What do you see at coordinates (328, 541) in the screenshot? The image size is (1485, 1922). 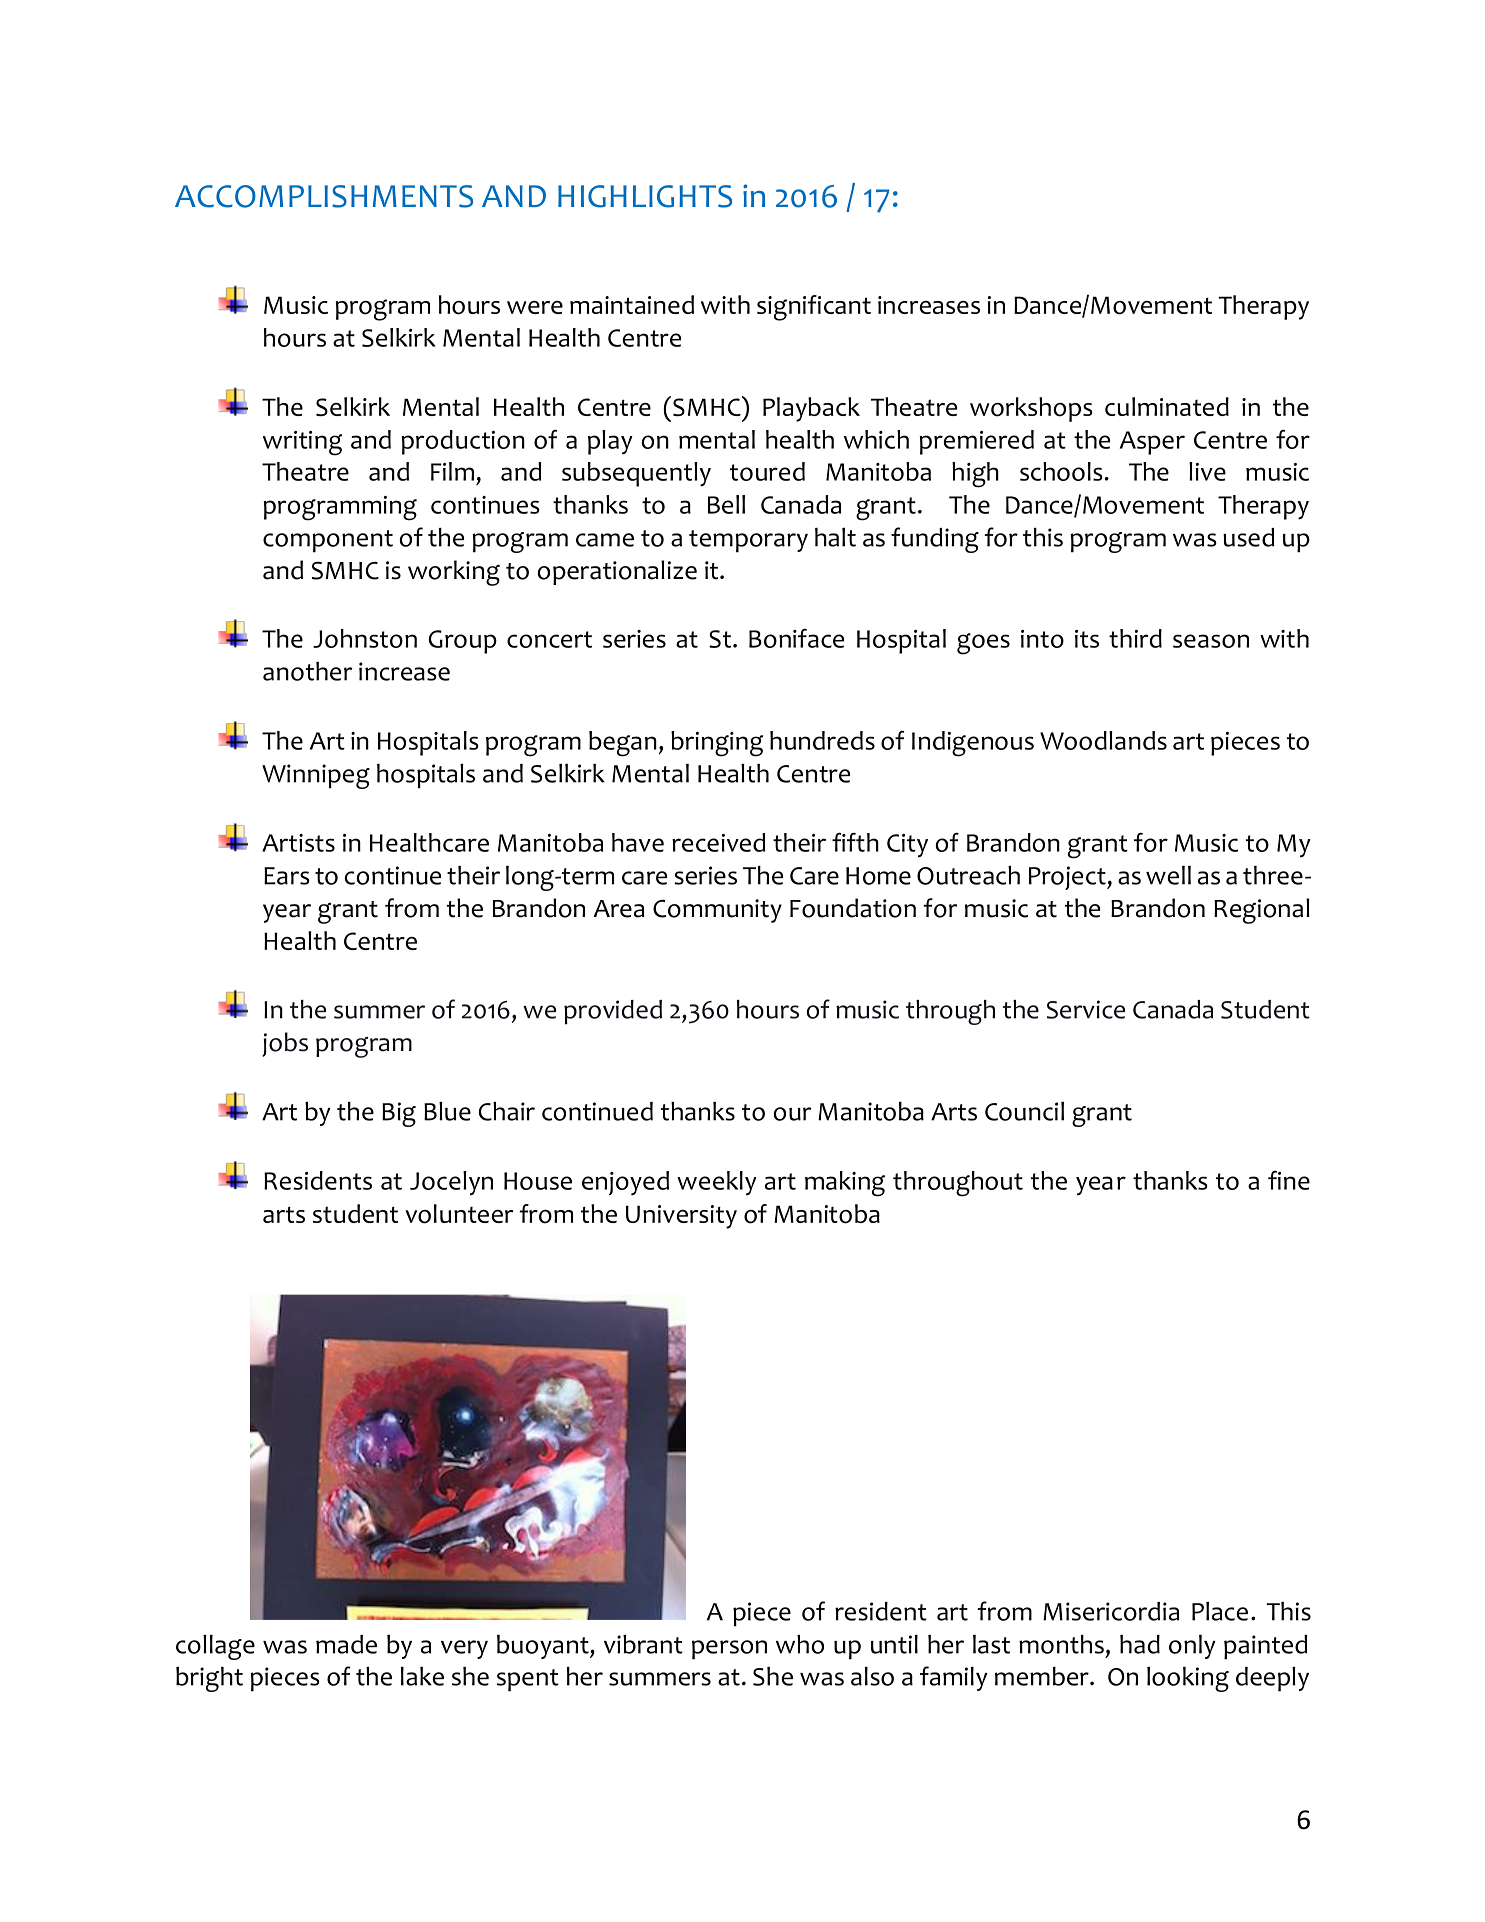 I see `component` at bounding box center [328, 541].
